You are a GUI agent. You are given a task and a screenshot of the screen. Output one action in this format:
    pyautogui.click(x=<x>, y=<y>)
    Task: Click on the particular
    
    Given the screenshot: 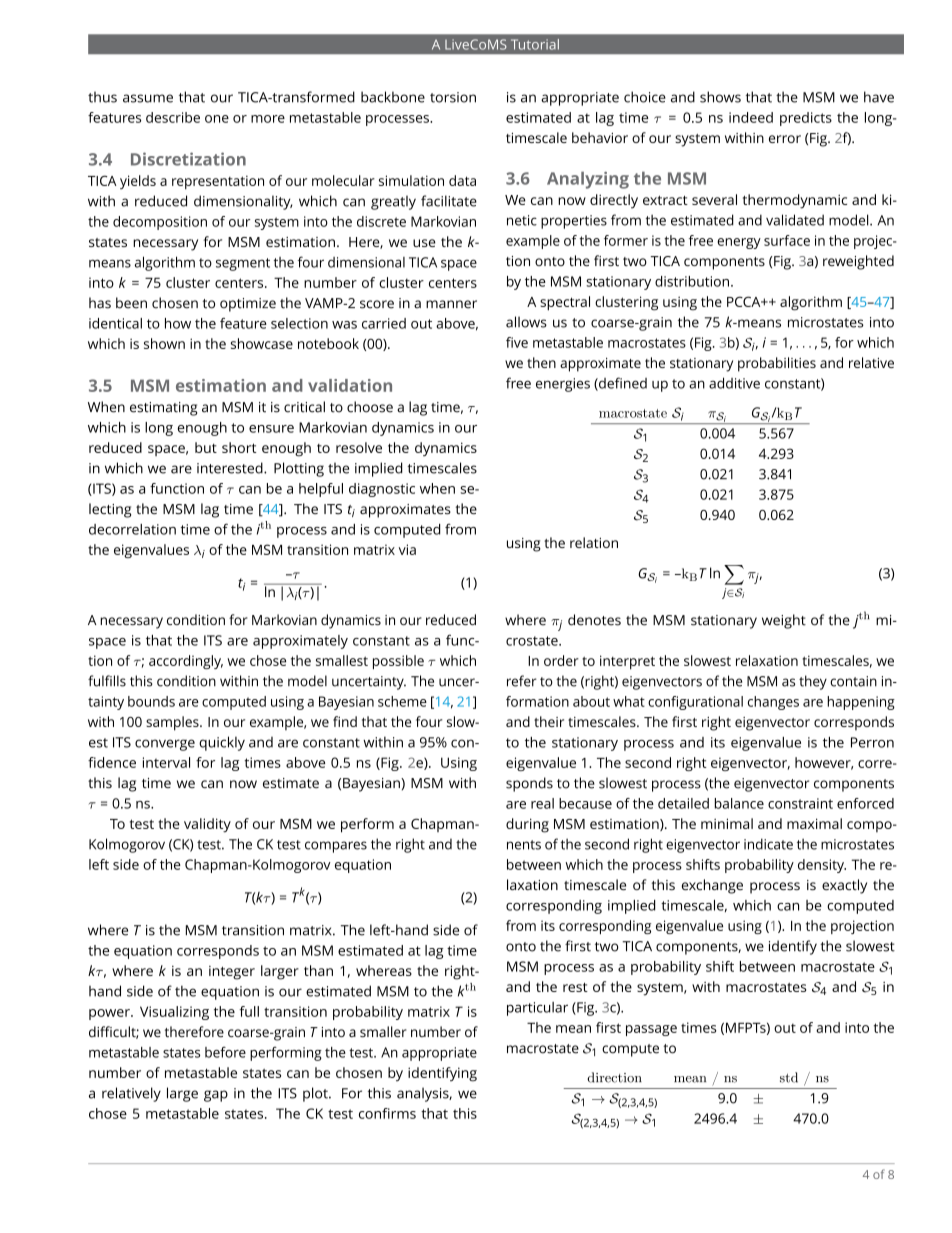 What is the action you would take?
    pyautogui.click(x=537, y=1009)
